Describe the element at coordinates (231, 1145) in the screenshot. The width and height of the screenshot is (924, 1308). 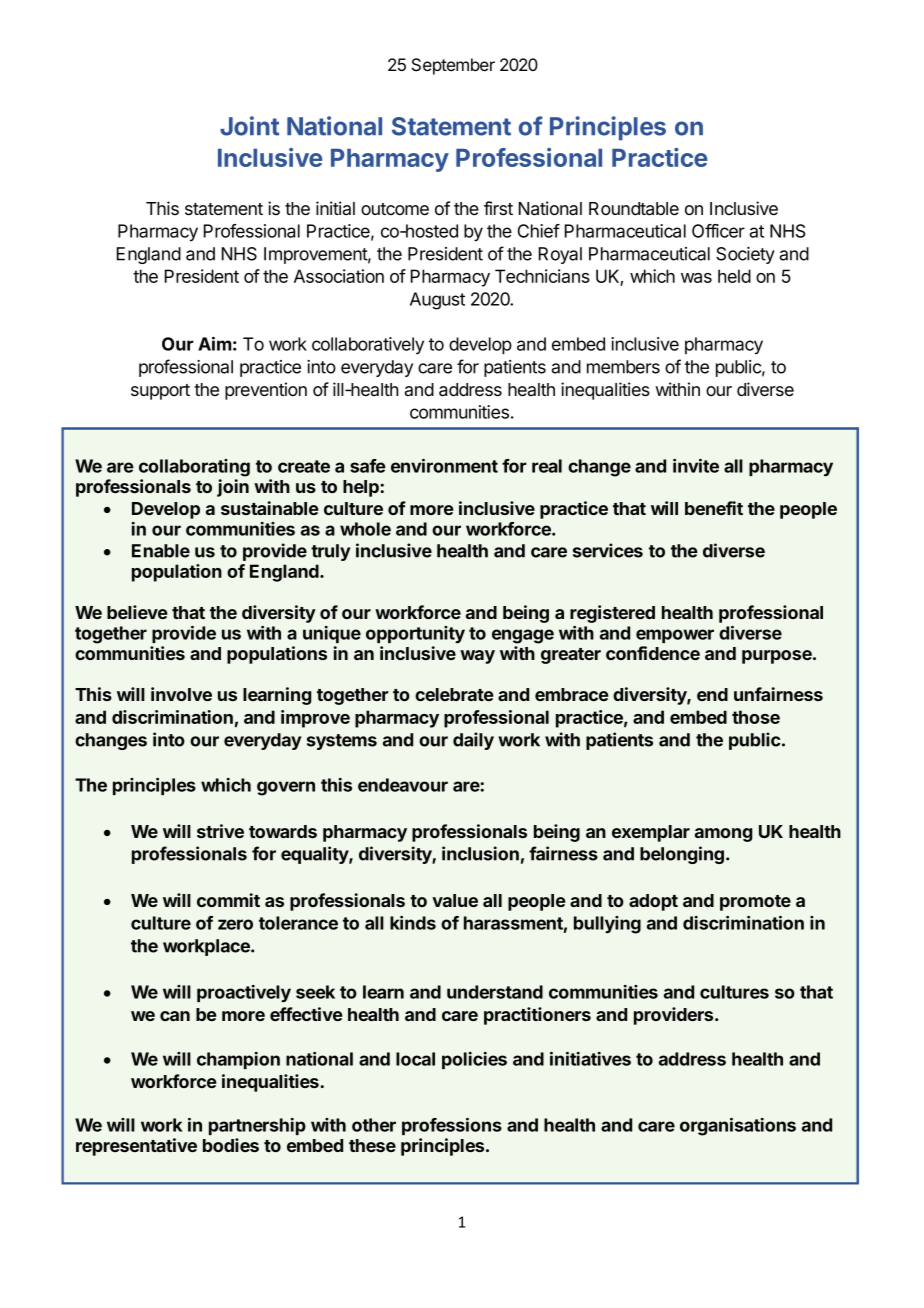
I see `bodies` at that location.
